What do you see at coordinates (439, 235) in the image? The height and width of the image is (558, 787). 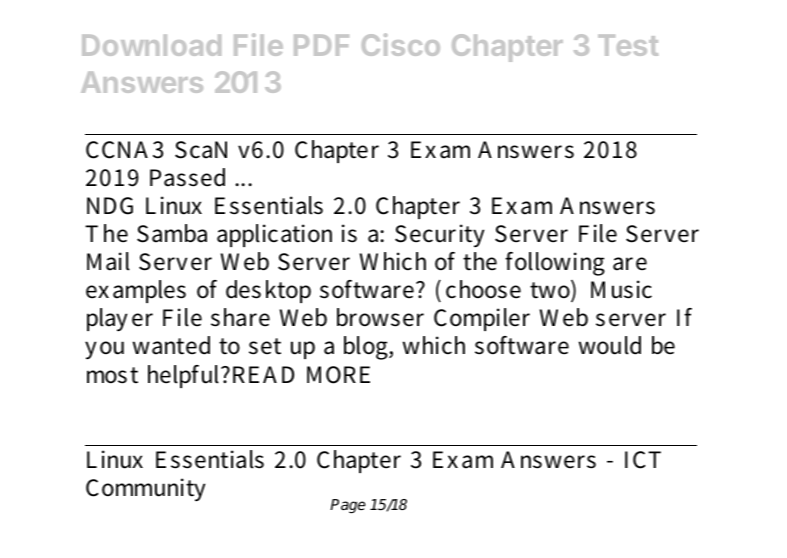 I see `Security` at bounding box center [439, 235].
